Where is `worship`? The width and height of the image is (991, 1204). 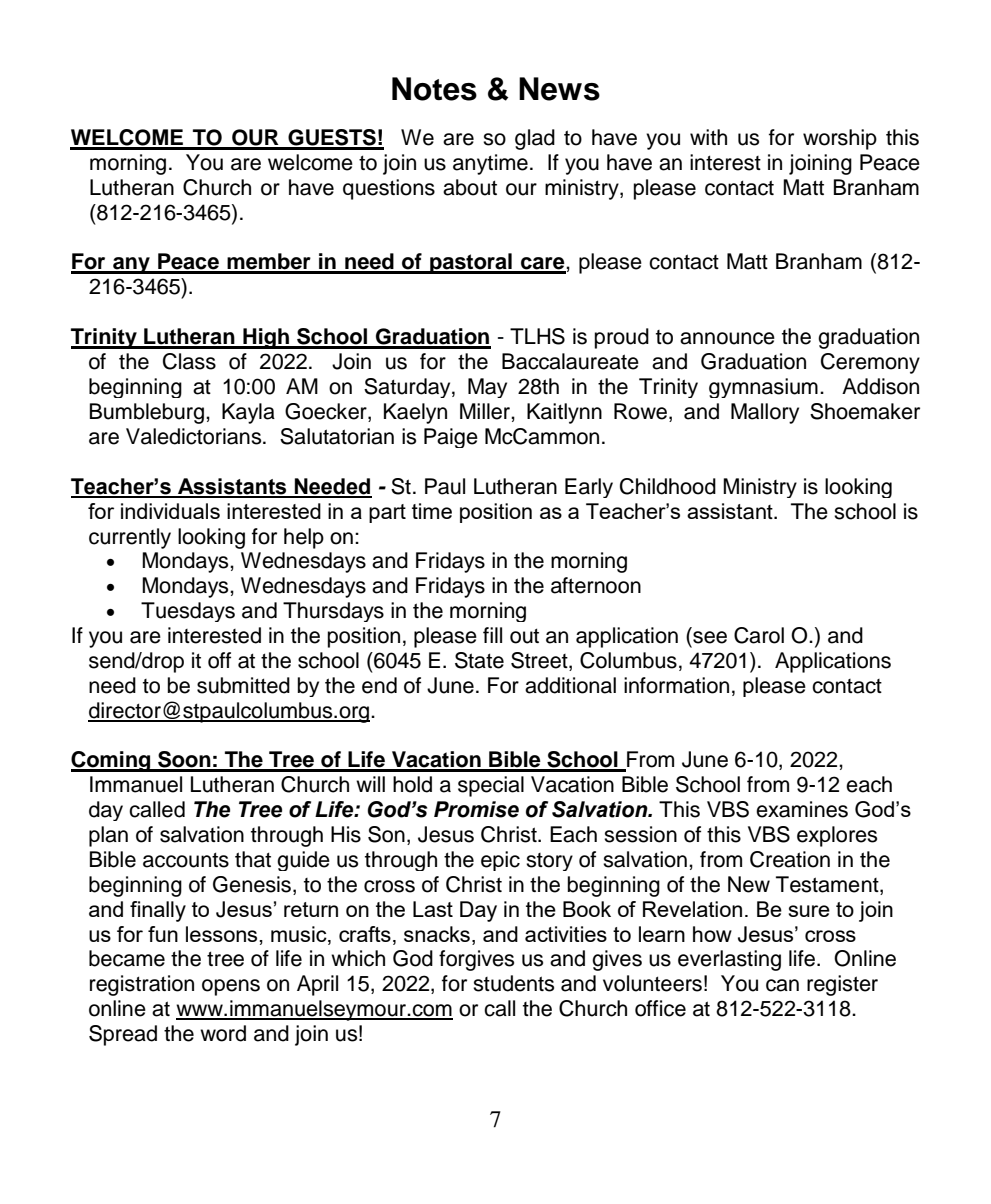
worship is located at coordinates (840, 139).
